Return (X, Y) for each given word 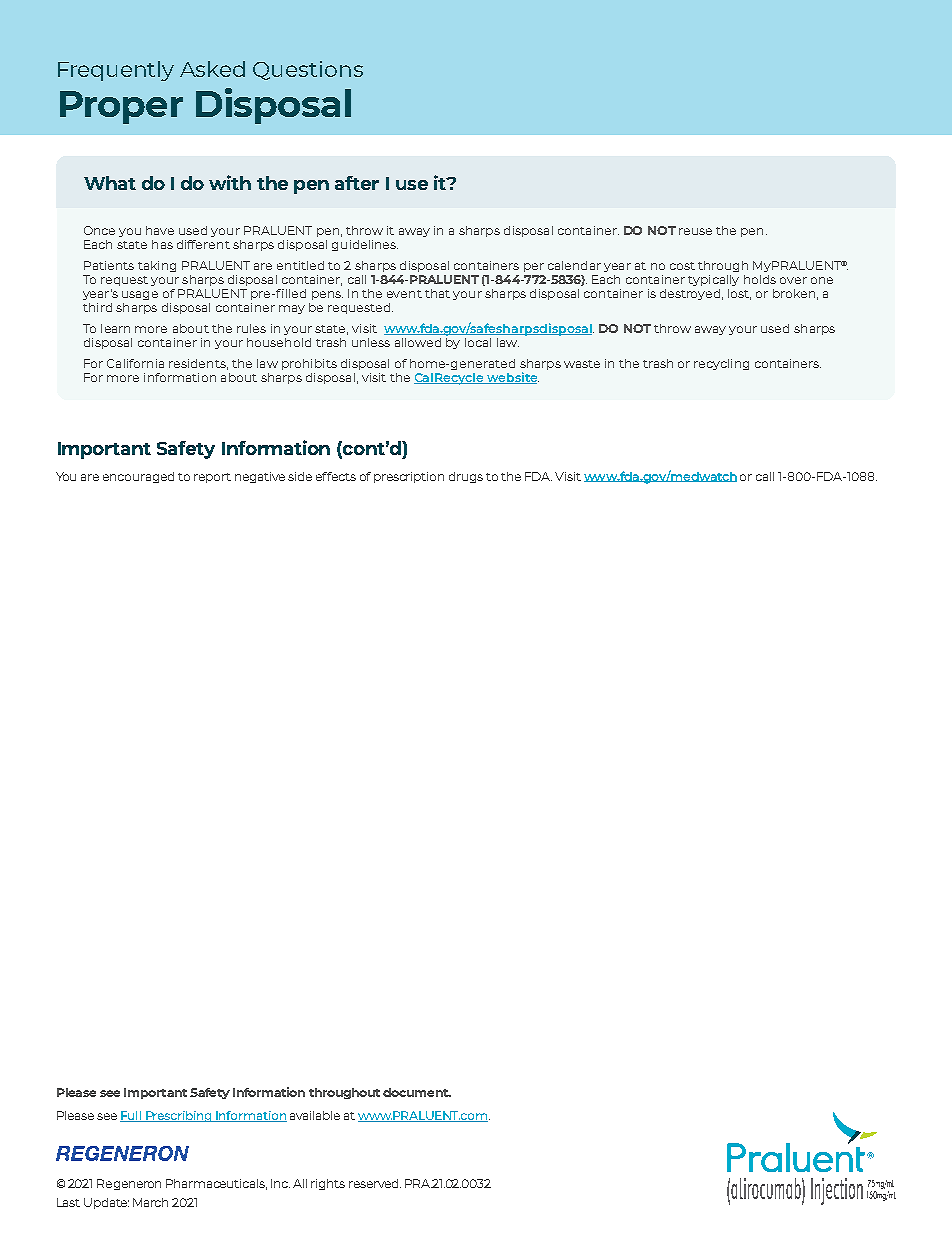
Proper (121, 107)
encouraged (138, 477)
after (357, 183)
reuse (695, 231)
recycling (721, 364)
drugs (466, 477)
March (150, 1202)
